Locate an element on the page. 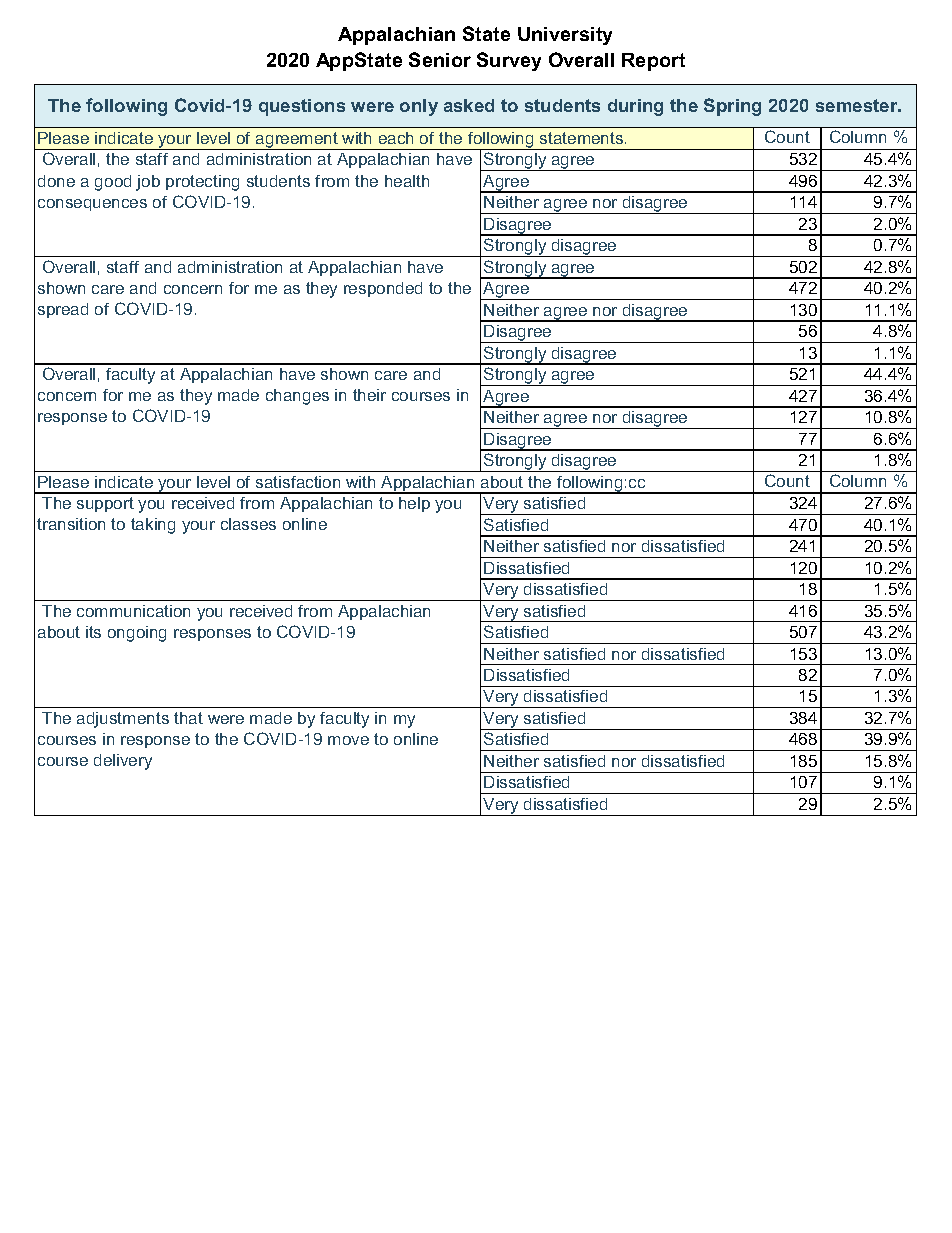  support is located at coordinates (105, 504).
